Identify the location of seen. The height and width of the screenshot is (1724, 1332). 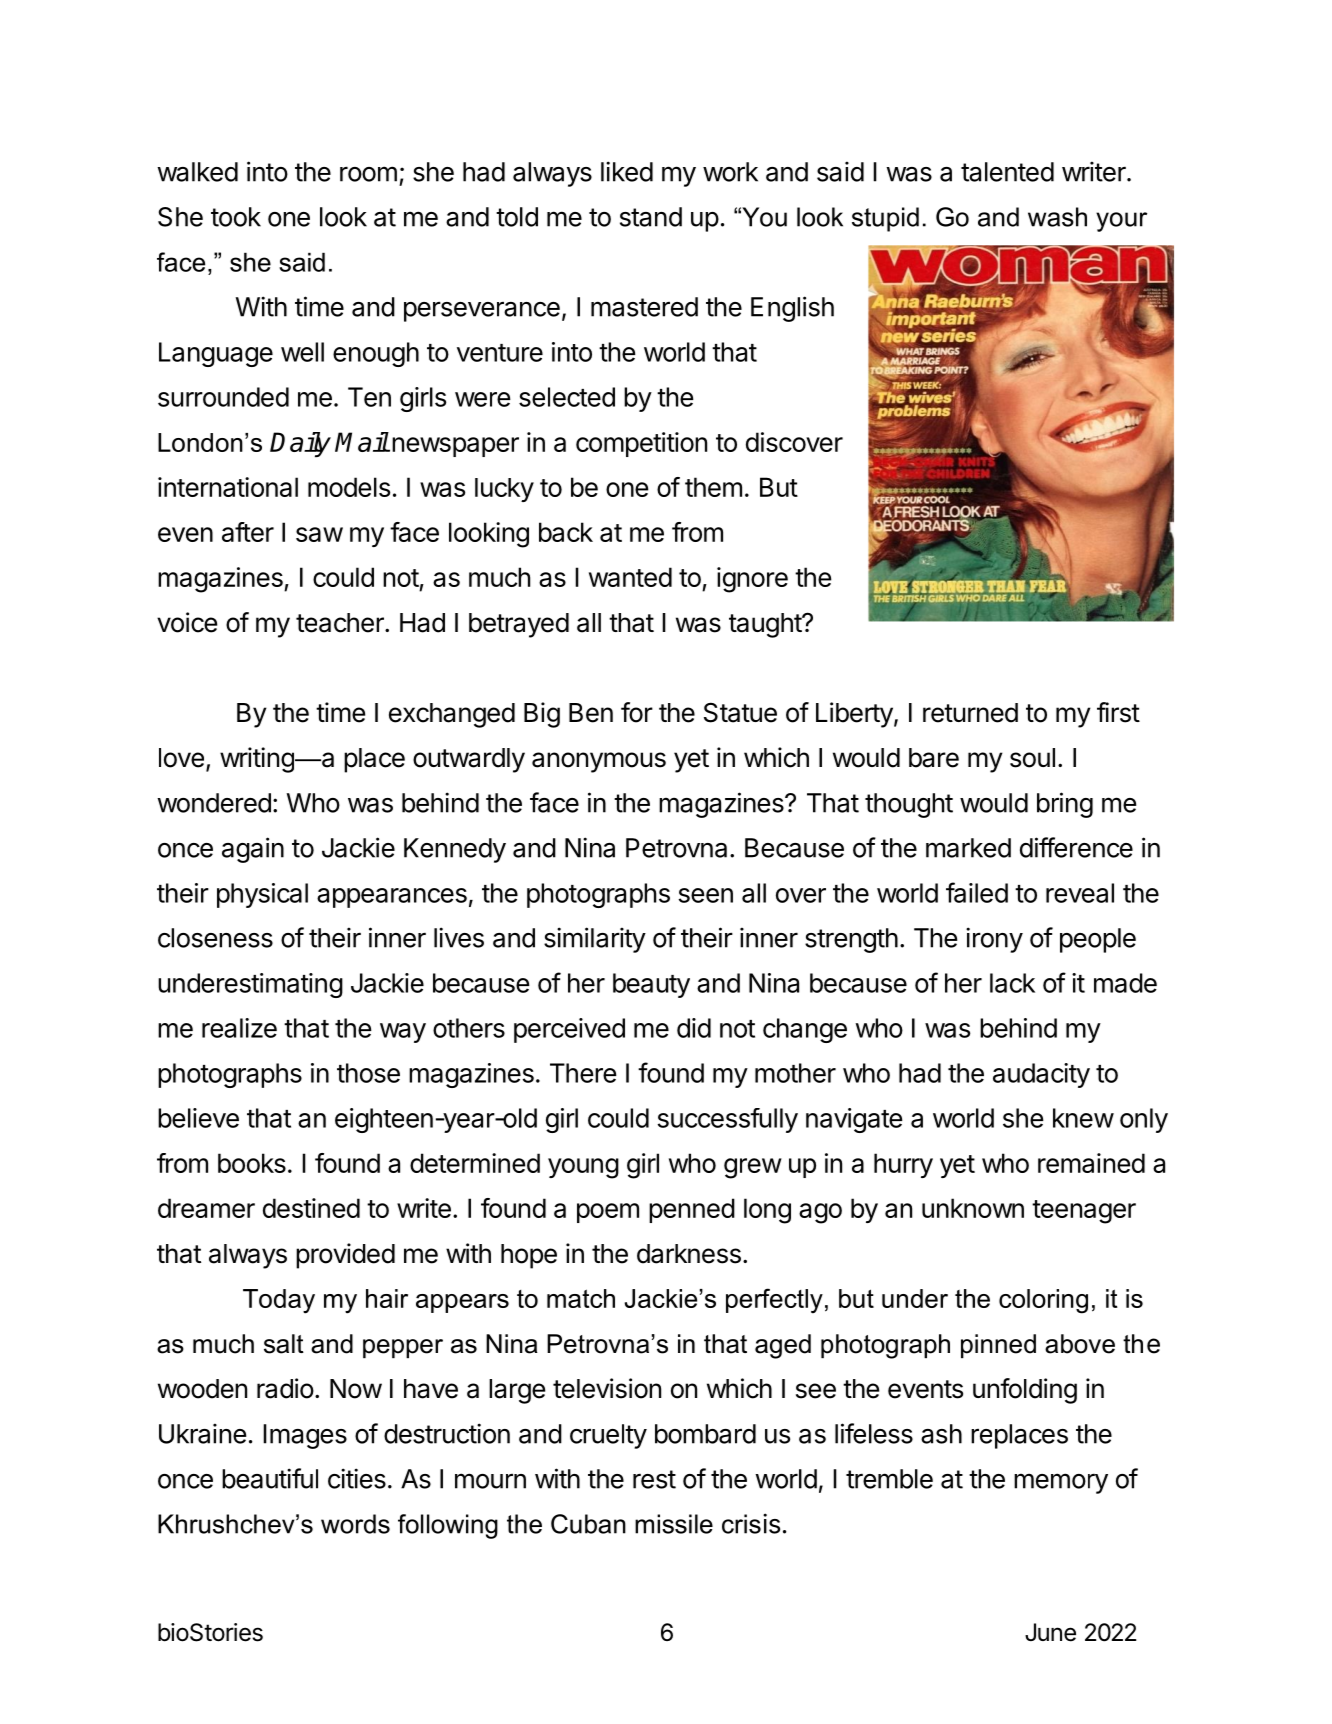
(706, 895).
